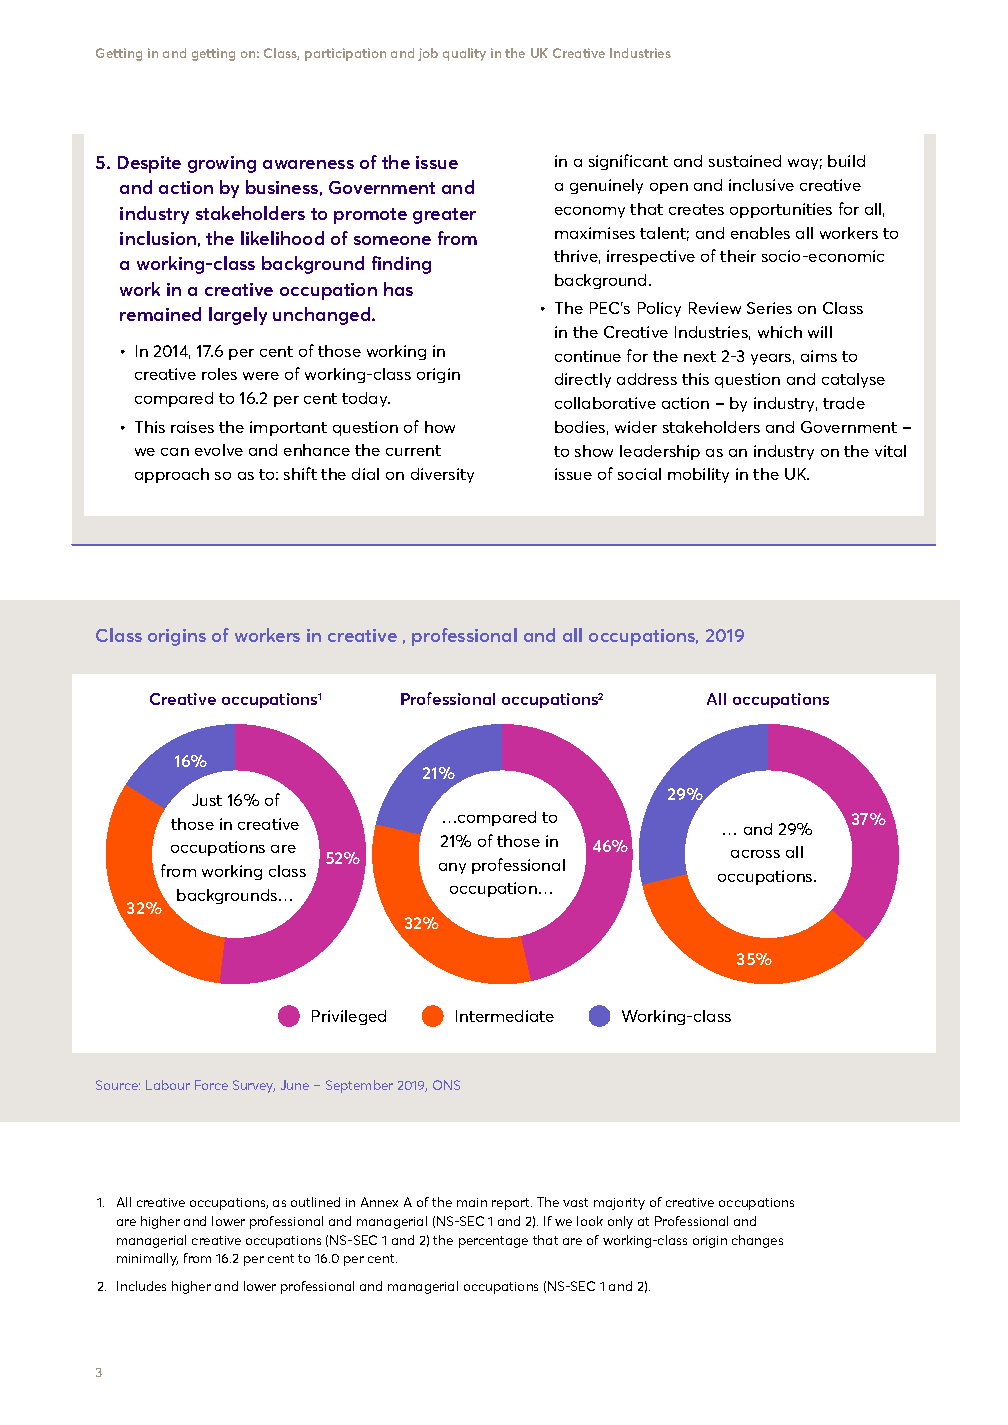  Describe the element at coordinates (464, 54) in the image. I see `quality` at that location.
